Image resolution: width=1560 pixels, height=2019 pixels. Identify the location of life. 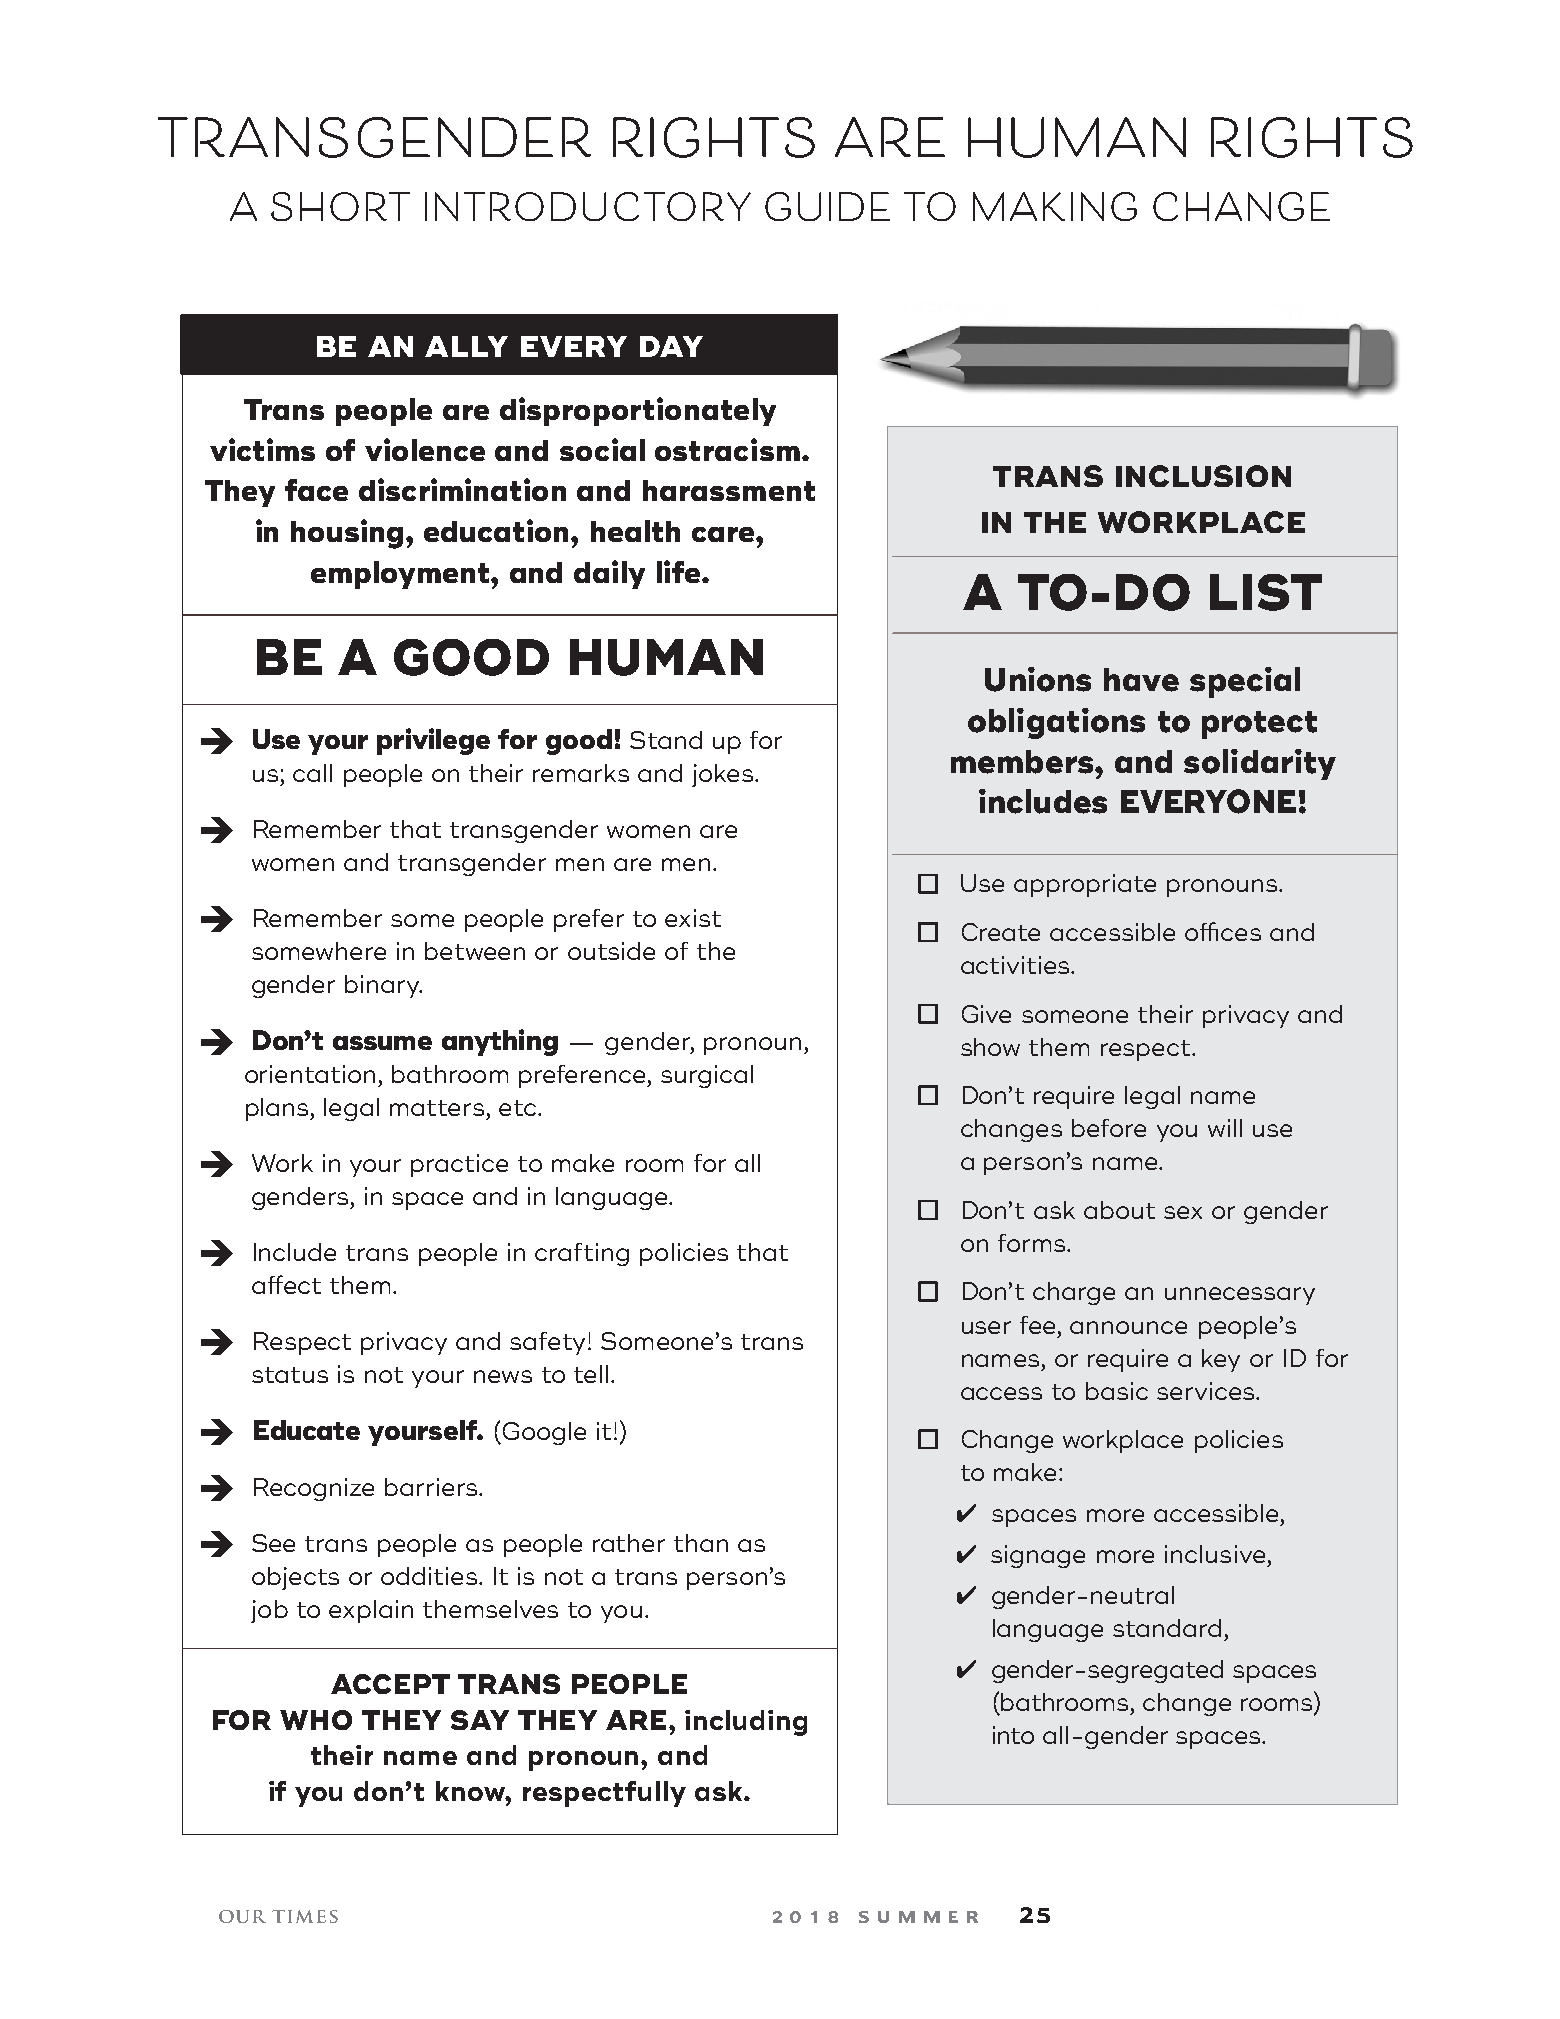
(680, 571).
